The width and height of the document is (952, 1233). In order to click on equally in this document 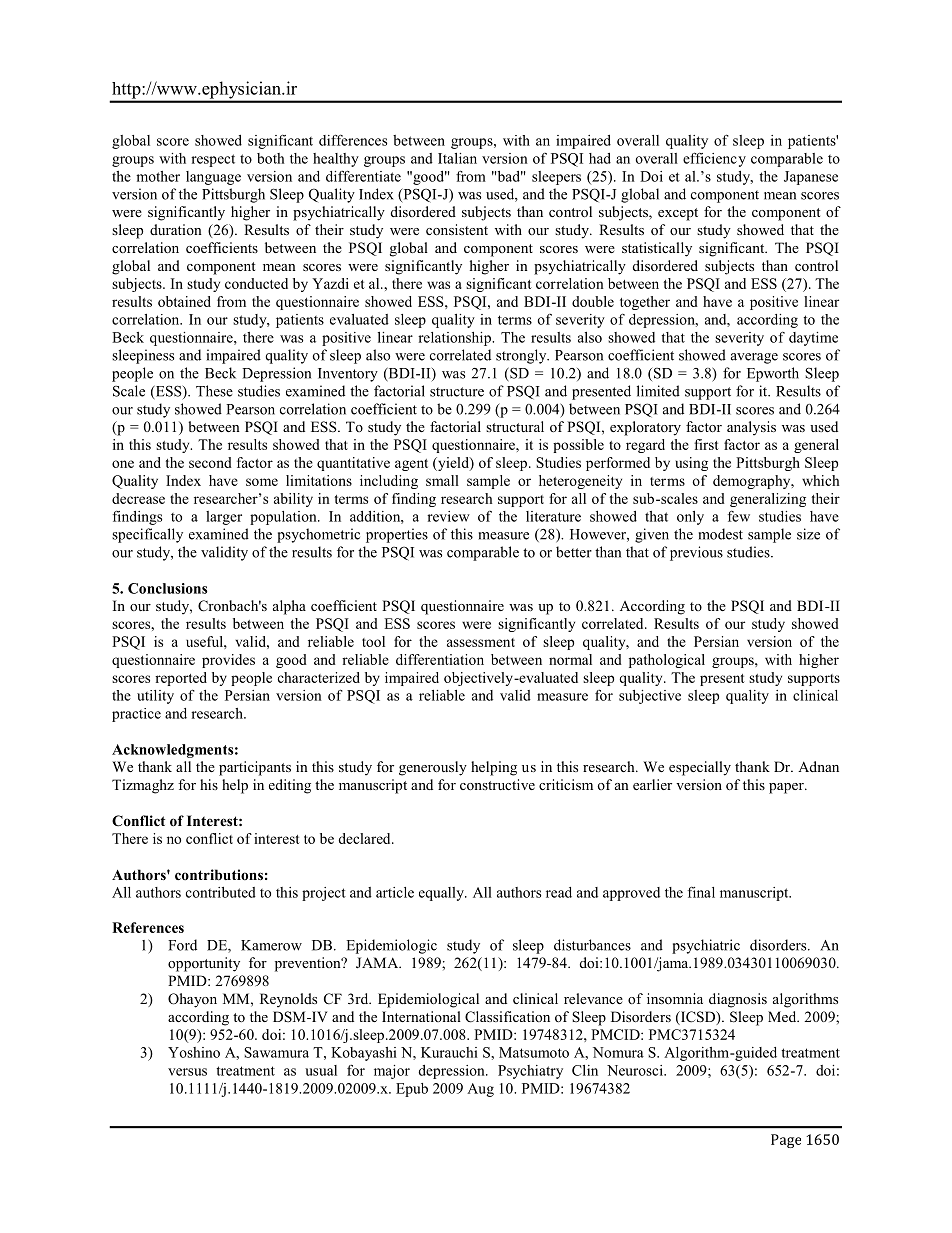, I will do `click(442, 894)`.
